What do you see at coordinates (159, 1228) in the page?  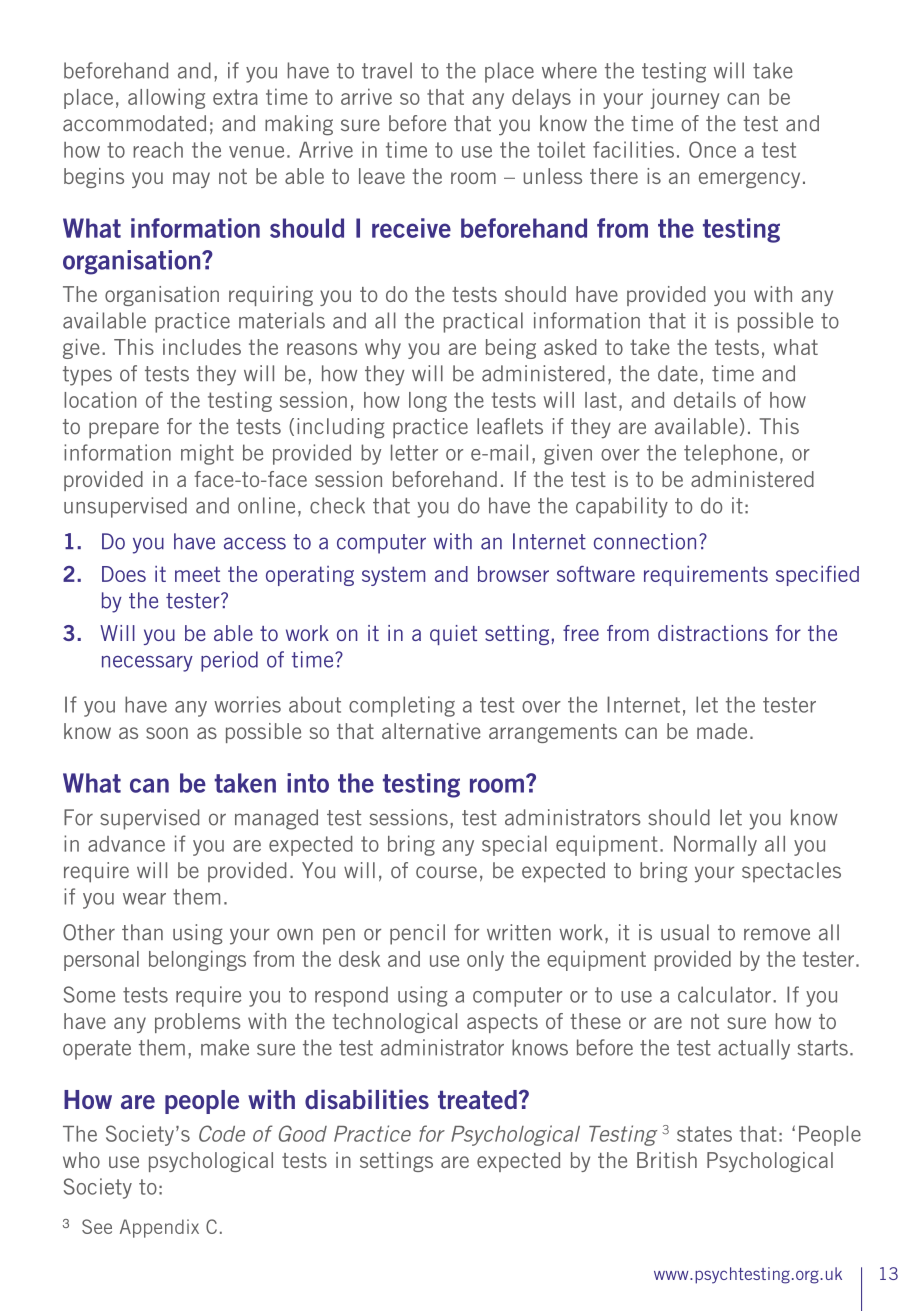 I see `Appendix` at bounding box center [159, 1228].
